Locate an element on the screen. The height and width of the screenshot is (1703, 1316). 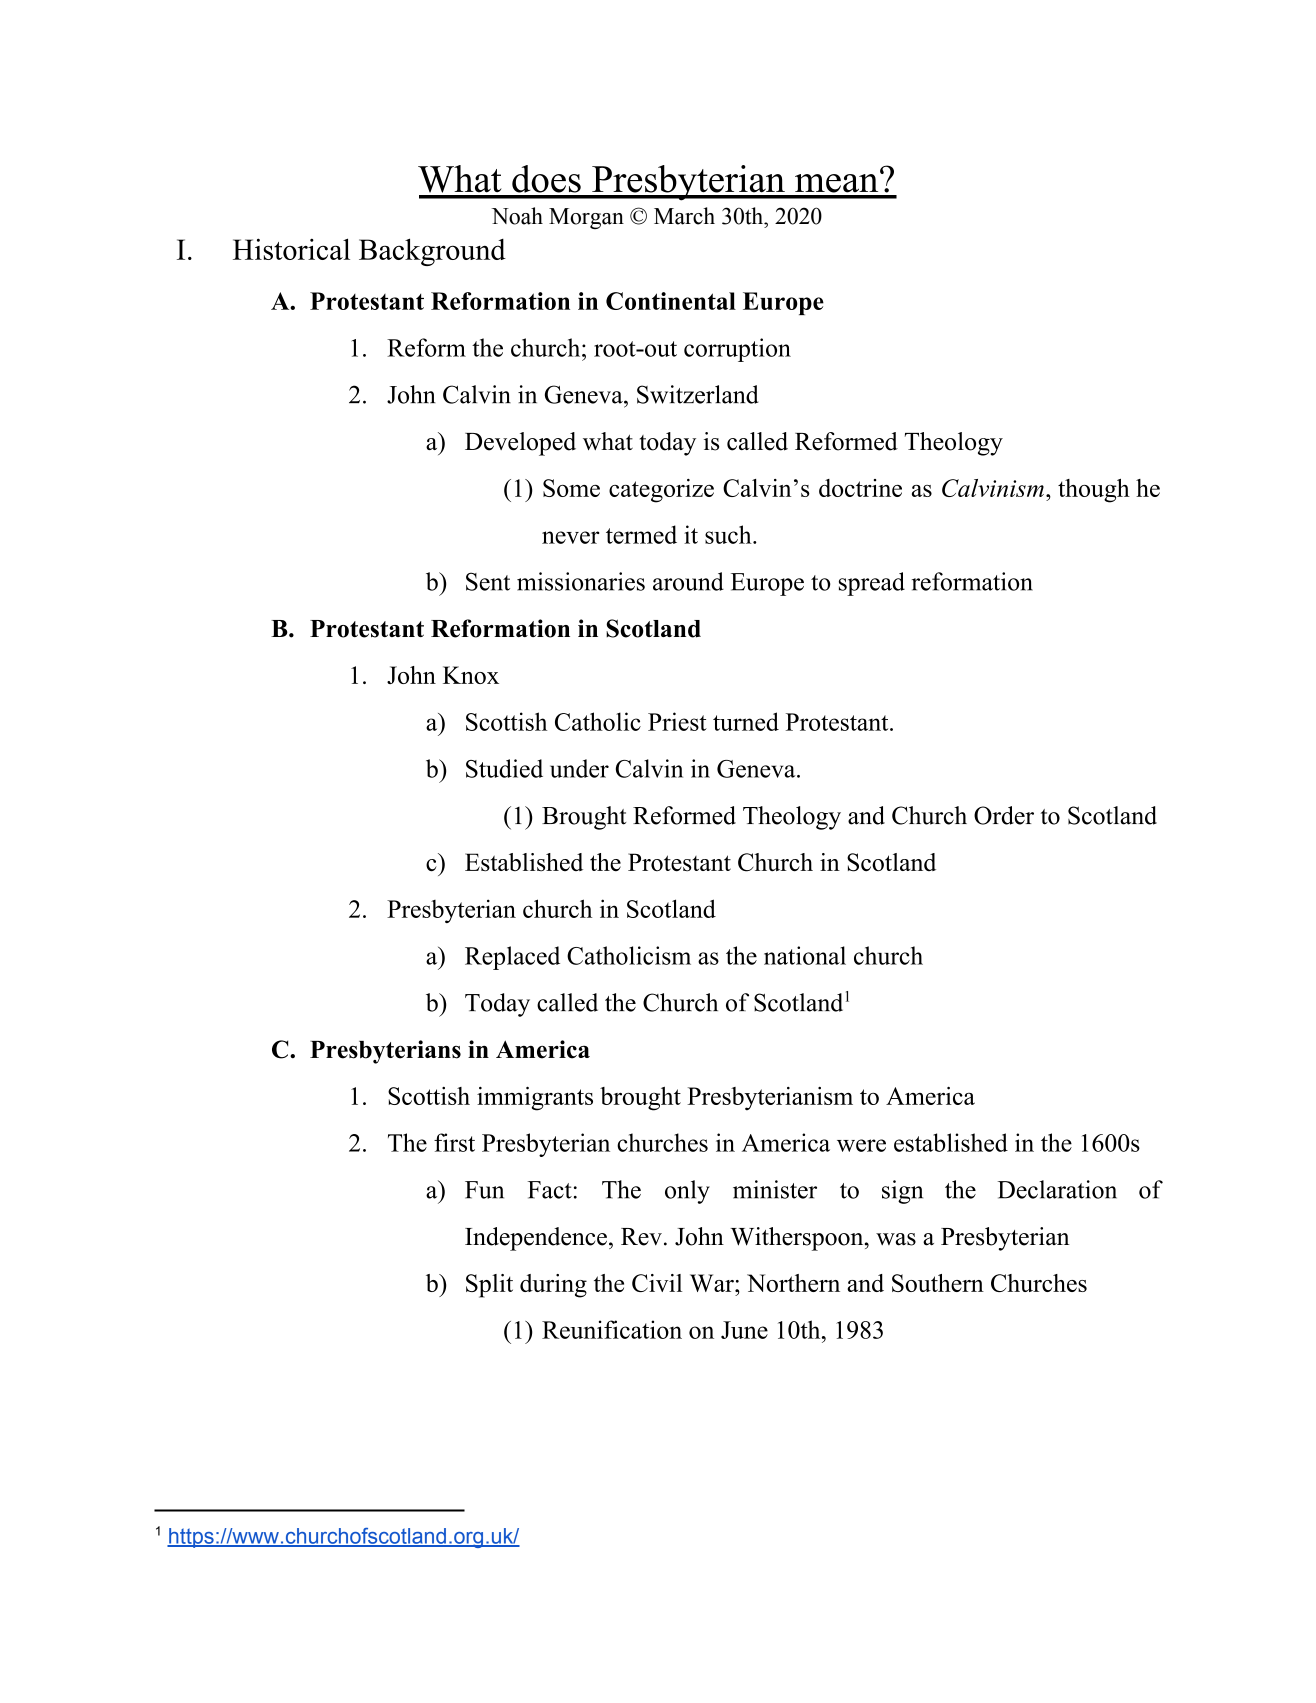
though is located at coordinates (1094, 491).
